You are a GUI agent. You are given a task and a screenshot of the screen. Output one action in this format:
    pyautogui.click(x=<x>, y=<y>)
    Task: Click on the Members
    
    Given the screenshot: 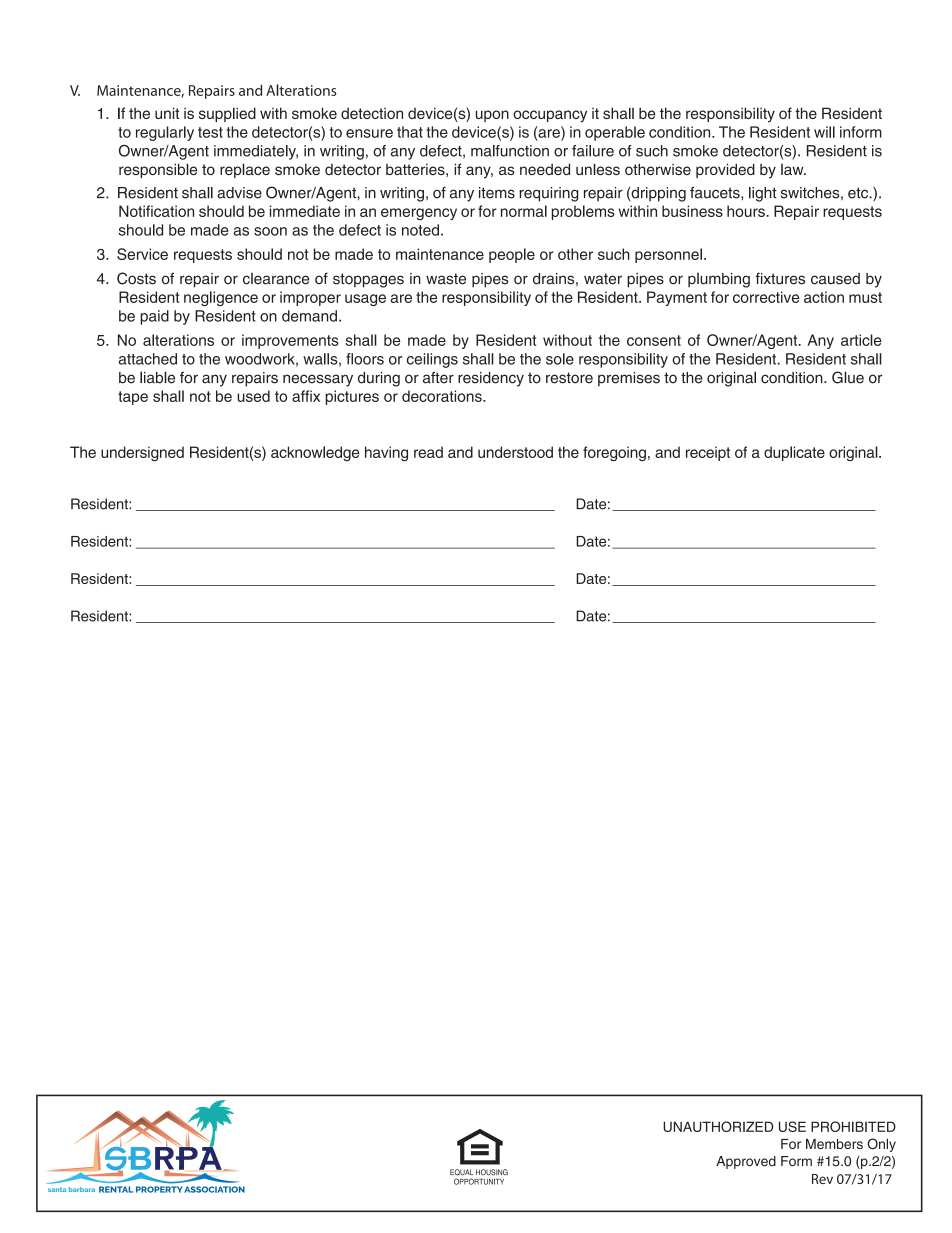 What is the action you would take?
    pyautogui.click(x=834, y=1144)
